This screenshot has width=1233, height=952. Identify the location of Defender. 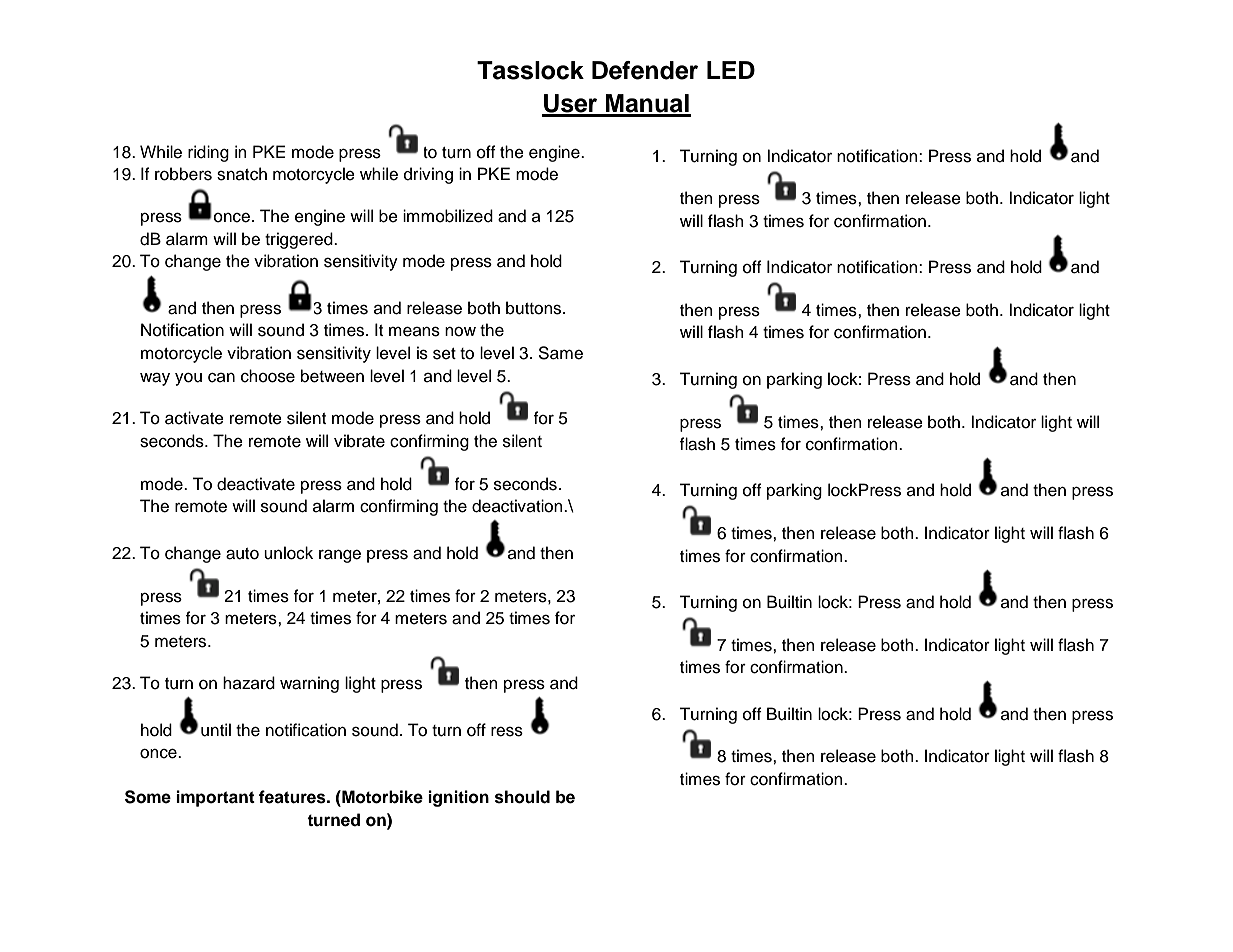
(645, 70).
